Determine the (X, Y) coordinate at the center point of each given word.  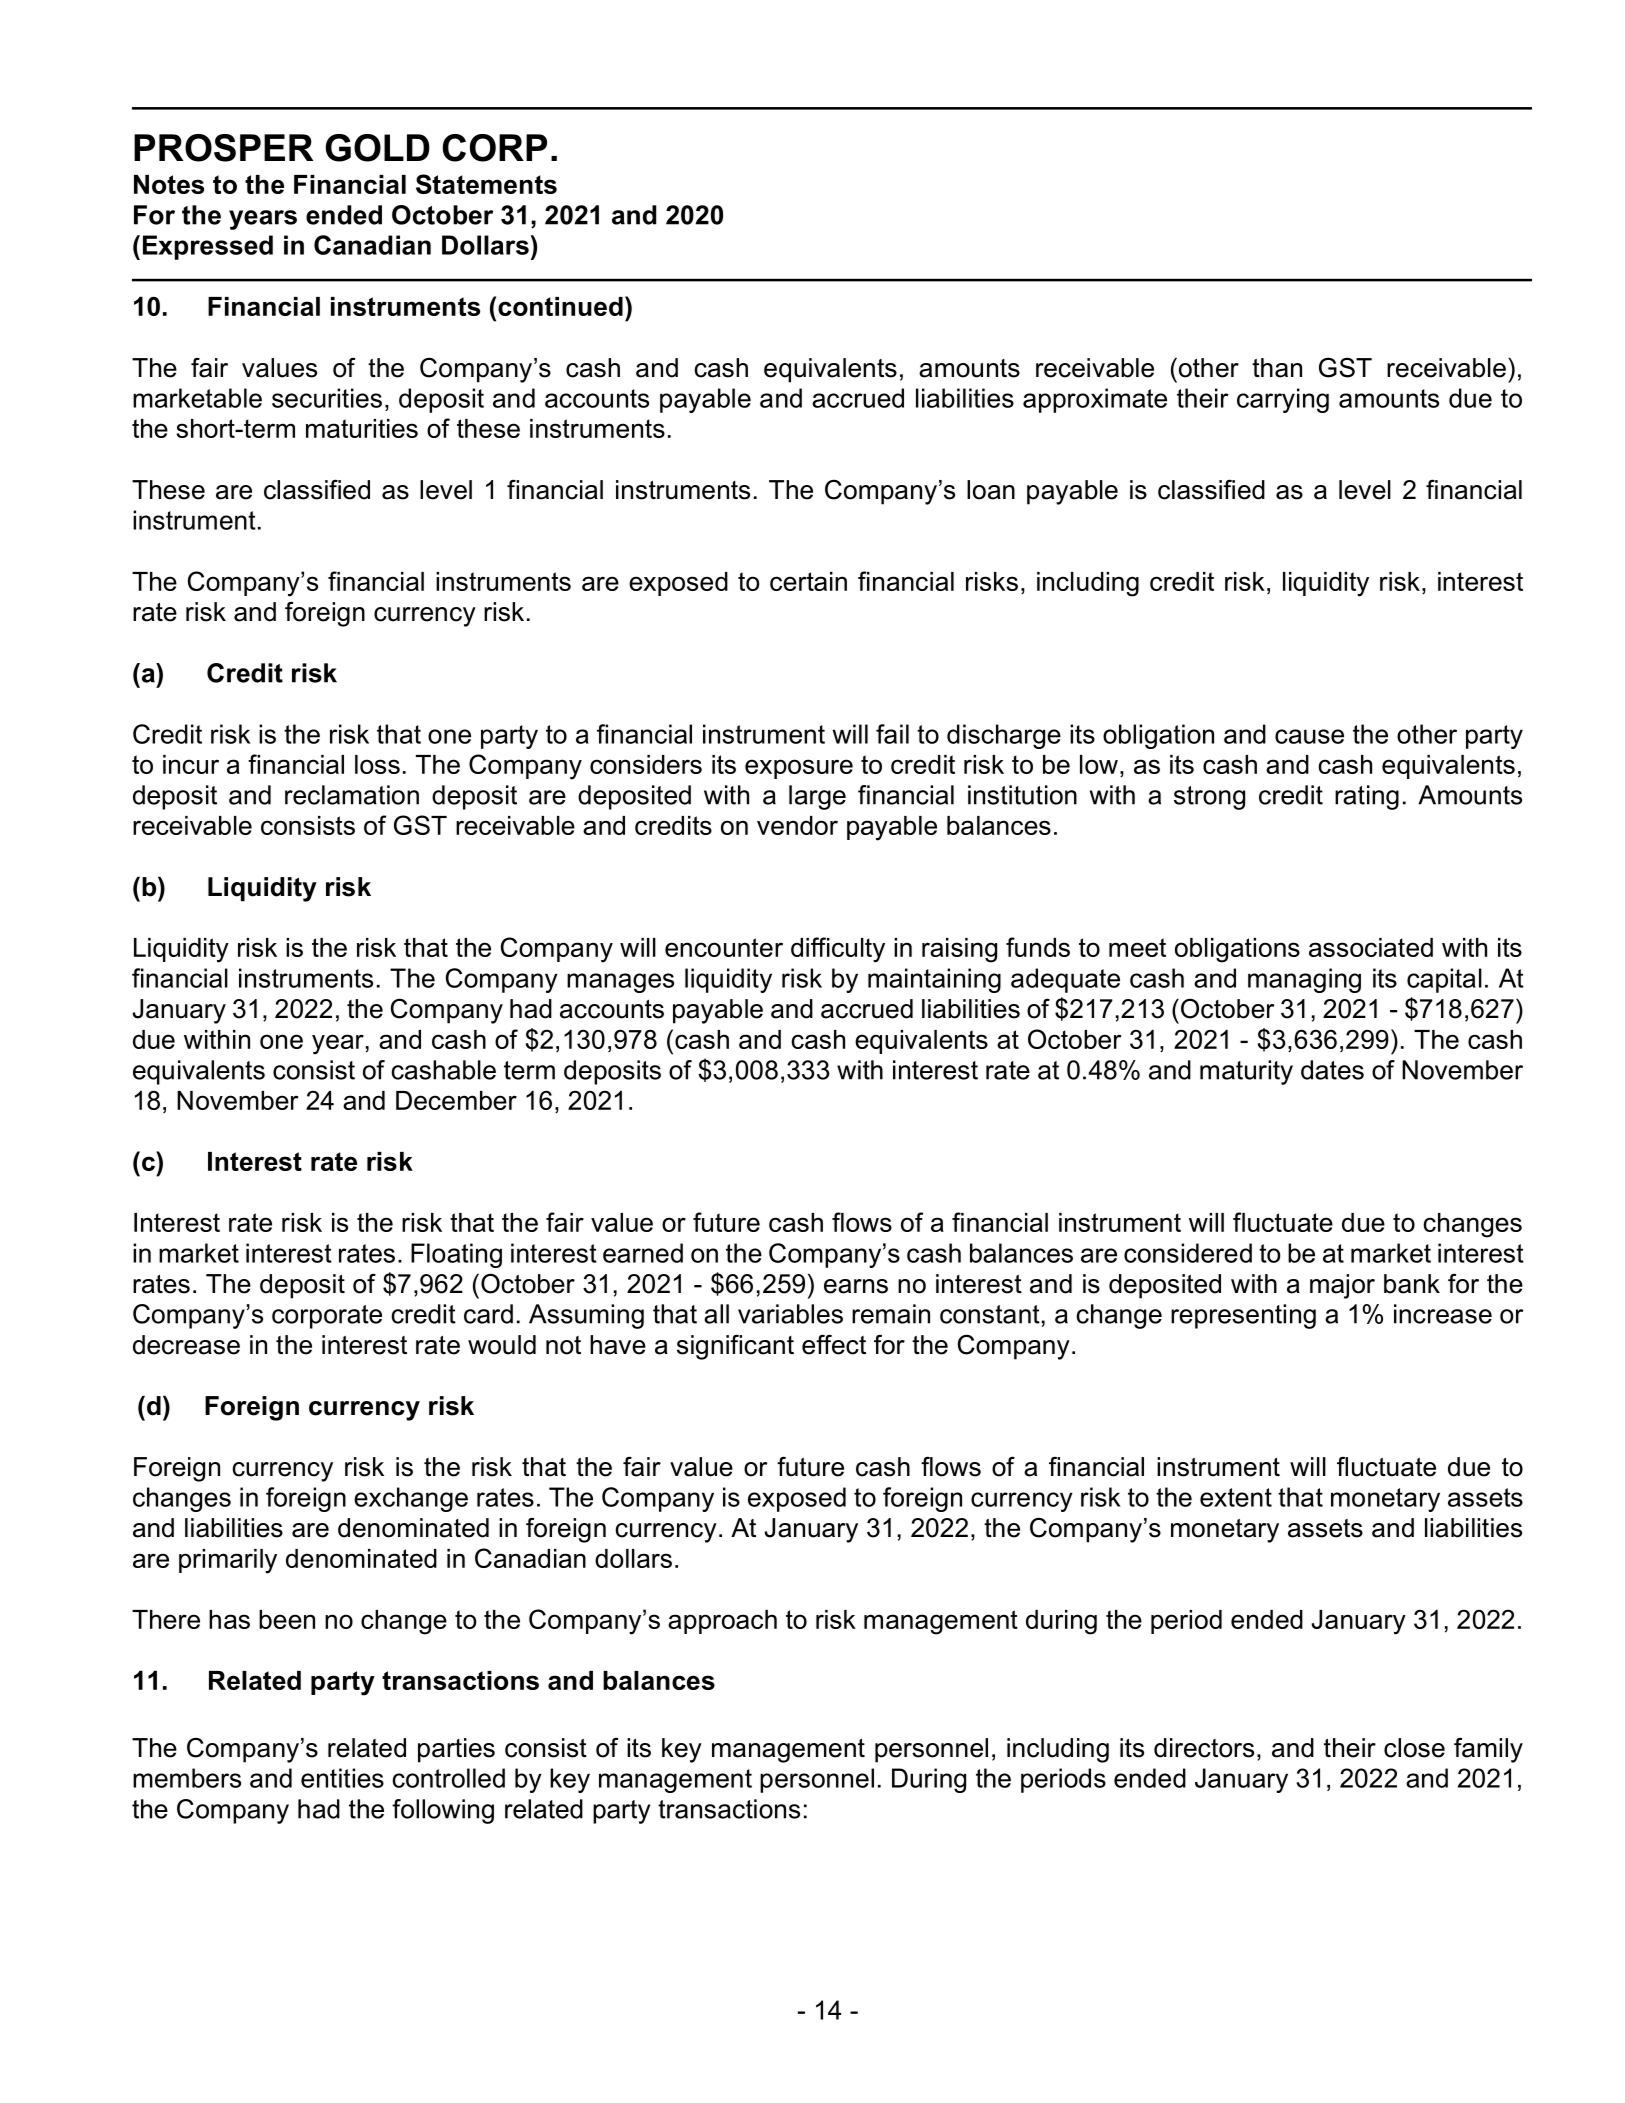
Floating (456, 1255)
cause (1309, 736)
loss (377, 764)
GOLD (377, 148)
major (1342, 1286)
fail (892, 734)
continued (560, 306)
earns (856, 1286)
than (1277, 368)
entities (342, 1778)
